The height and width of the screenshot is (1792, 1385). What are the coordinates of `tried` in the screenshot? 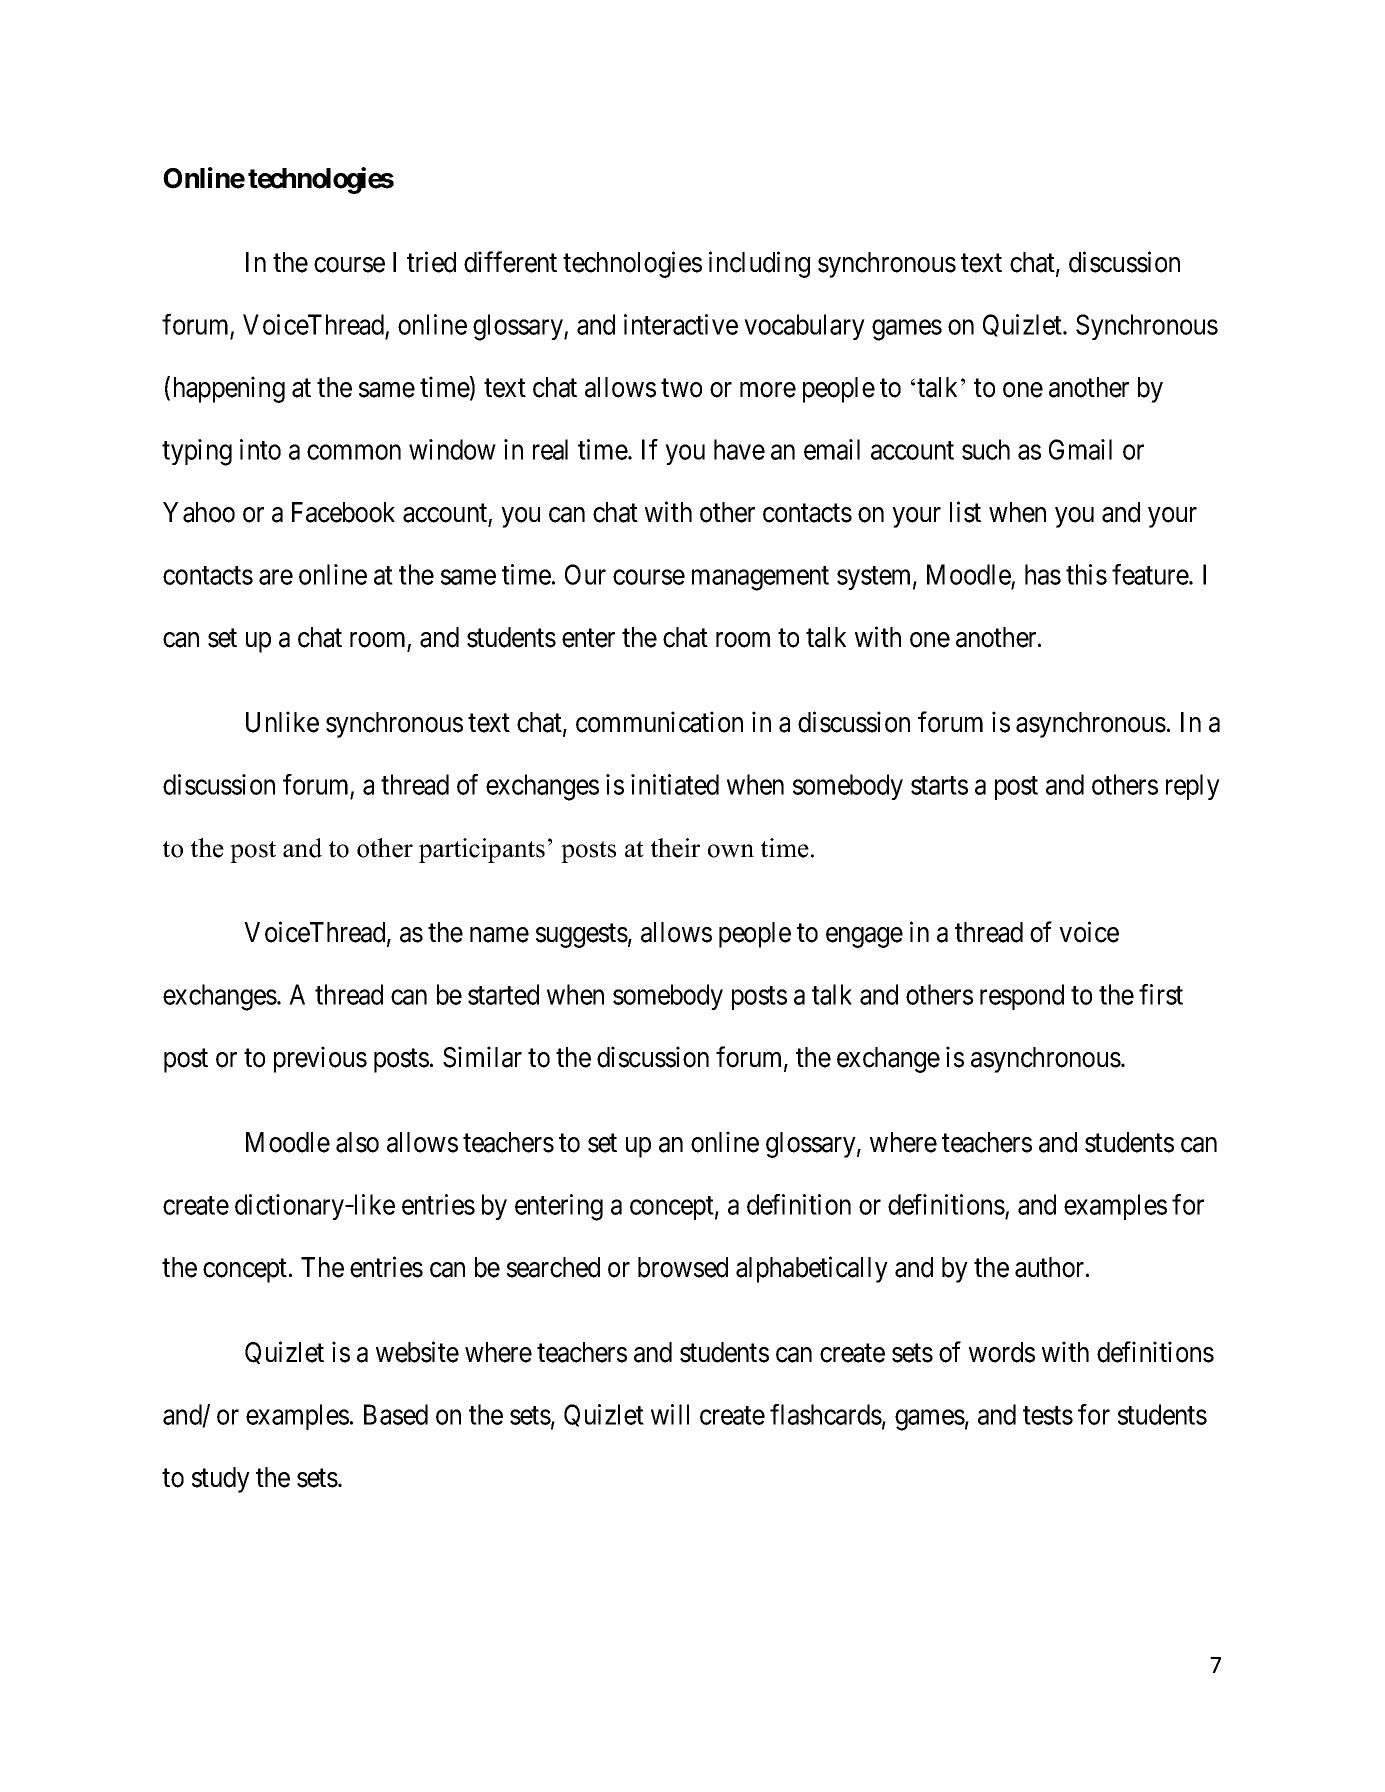 It's located at (431, 262).
